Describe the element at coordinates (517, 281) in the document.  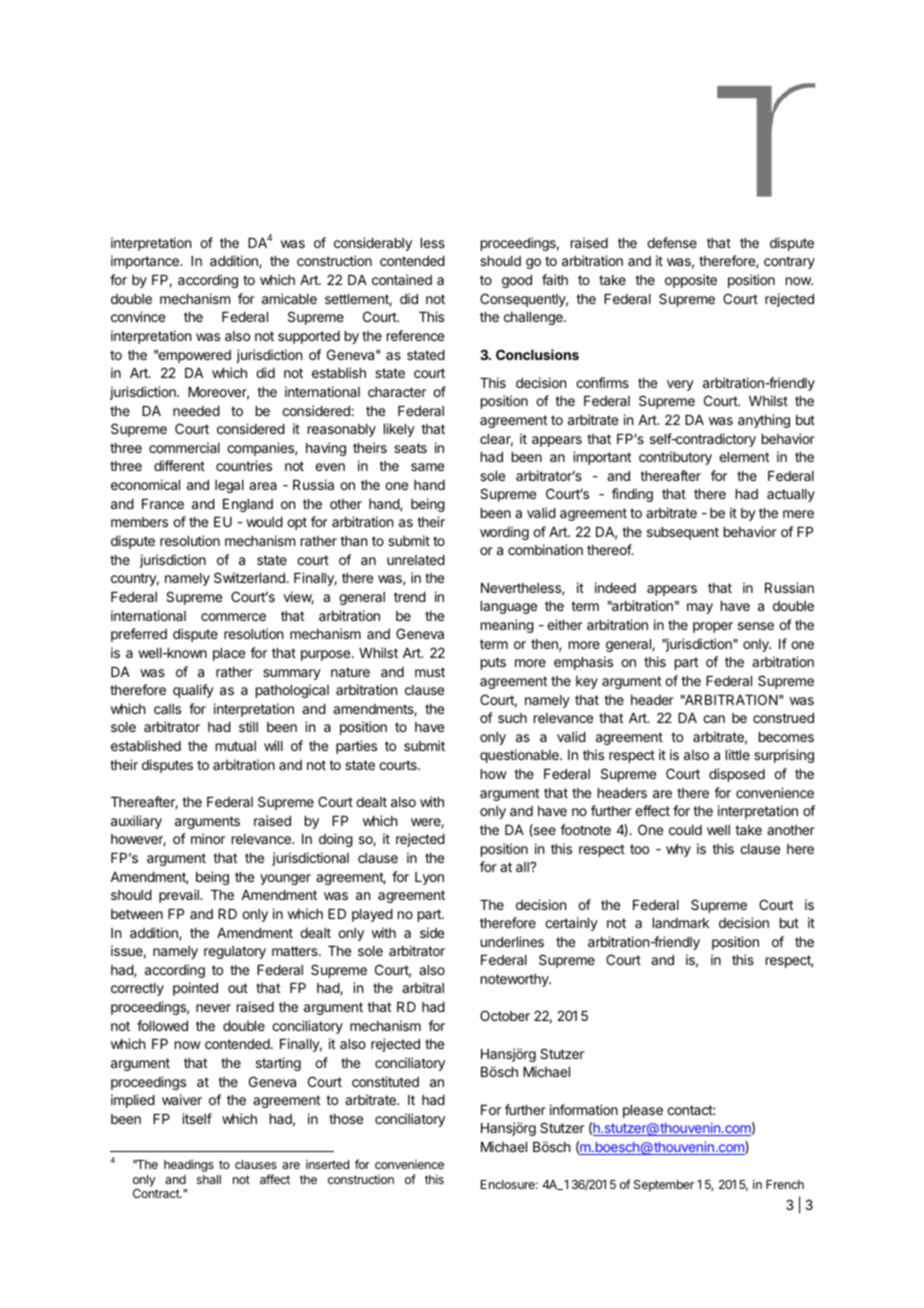
I see `good` at that location.
